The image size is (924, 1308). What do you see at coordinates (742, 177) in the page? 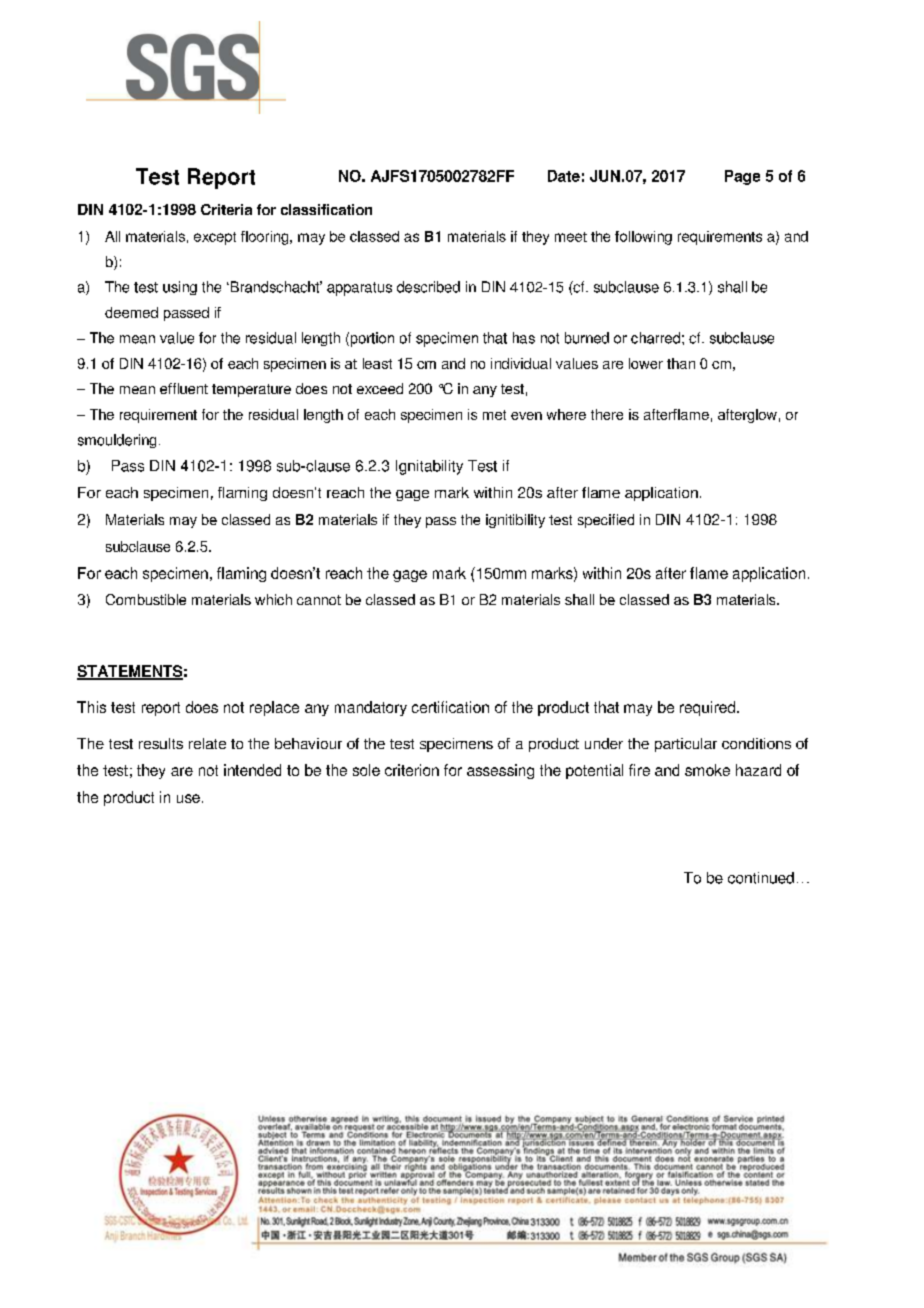
I see `Page` at bounding box center [742, 177].
